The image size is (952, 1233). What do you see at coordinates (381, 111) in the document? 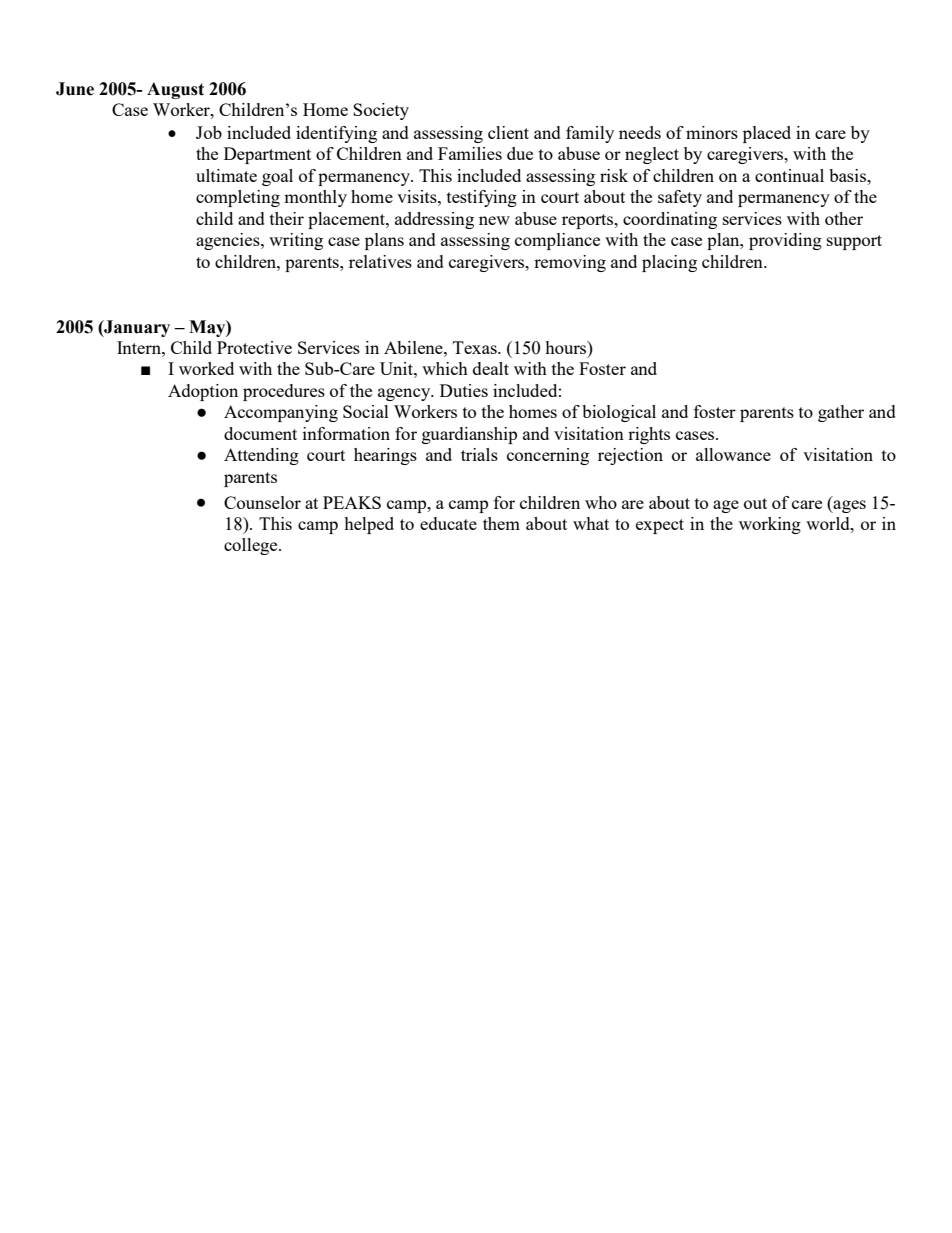
I see `Society` at bounding box center [381, 111].
